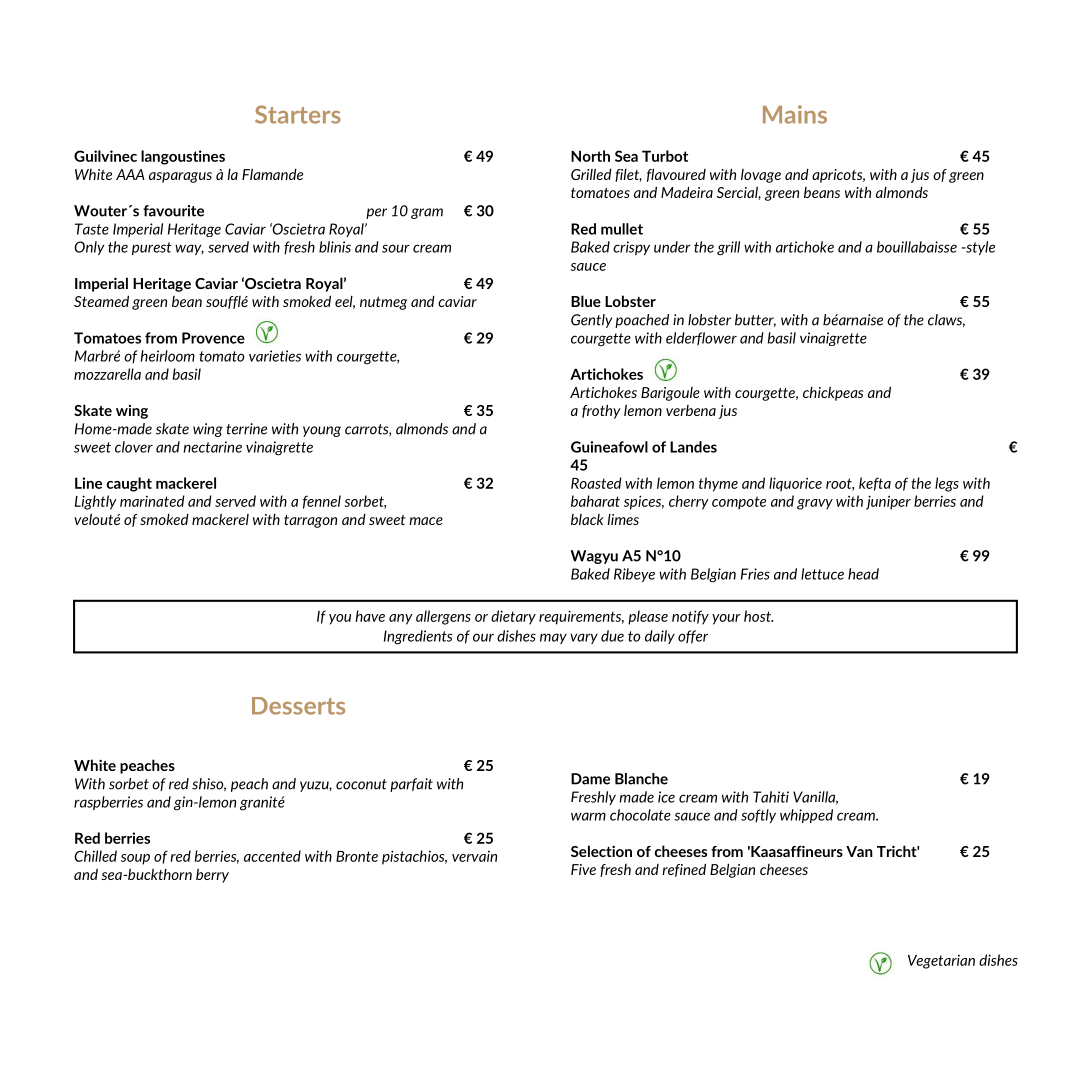 The width and height of the image is (1092, 1092). What do you see at coordinates (946, 320) in the image?
I see `claws` at bounding box center [946, 320].
